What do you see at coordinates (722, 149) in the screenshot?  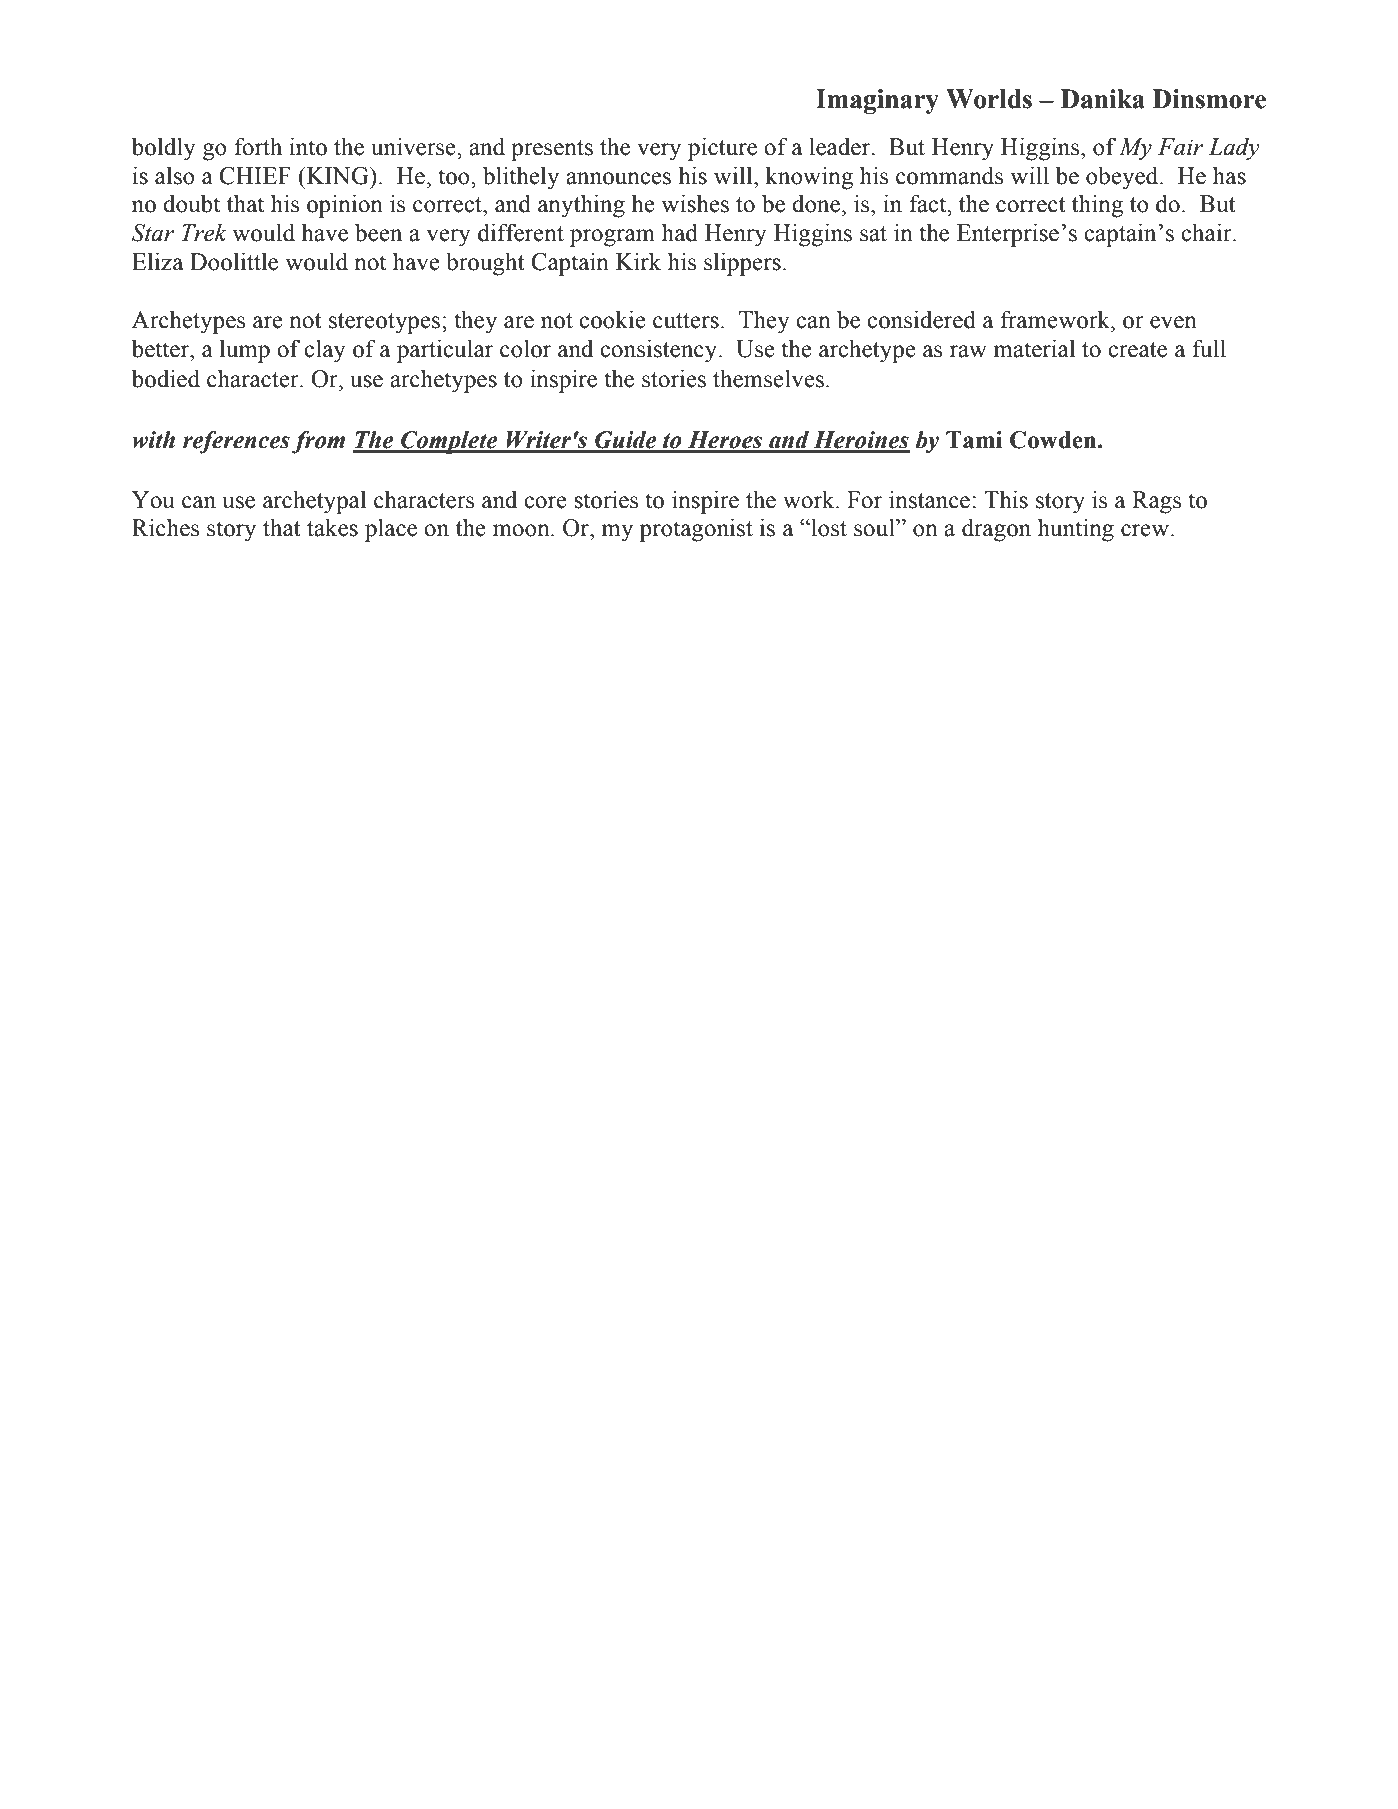 I see `picture` at bounding box center [722, 149].
